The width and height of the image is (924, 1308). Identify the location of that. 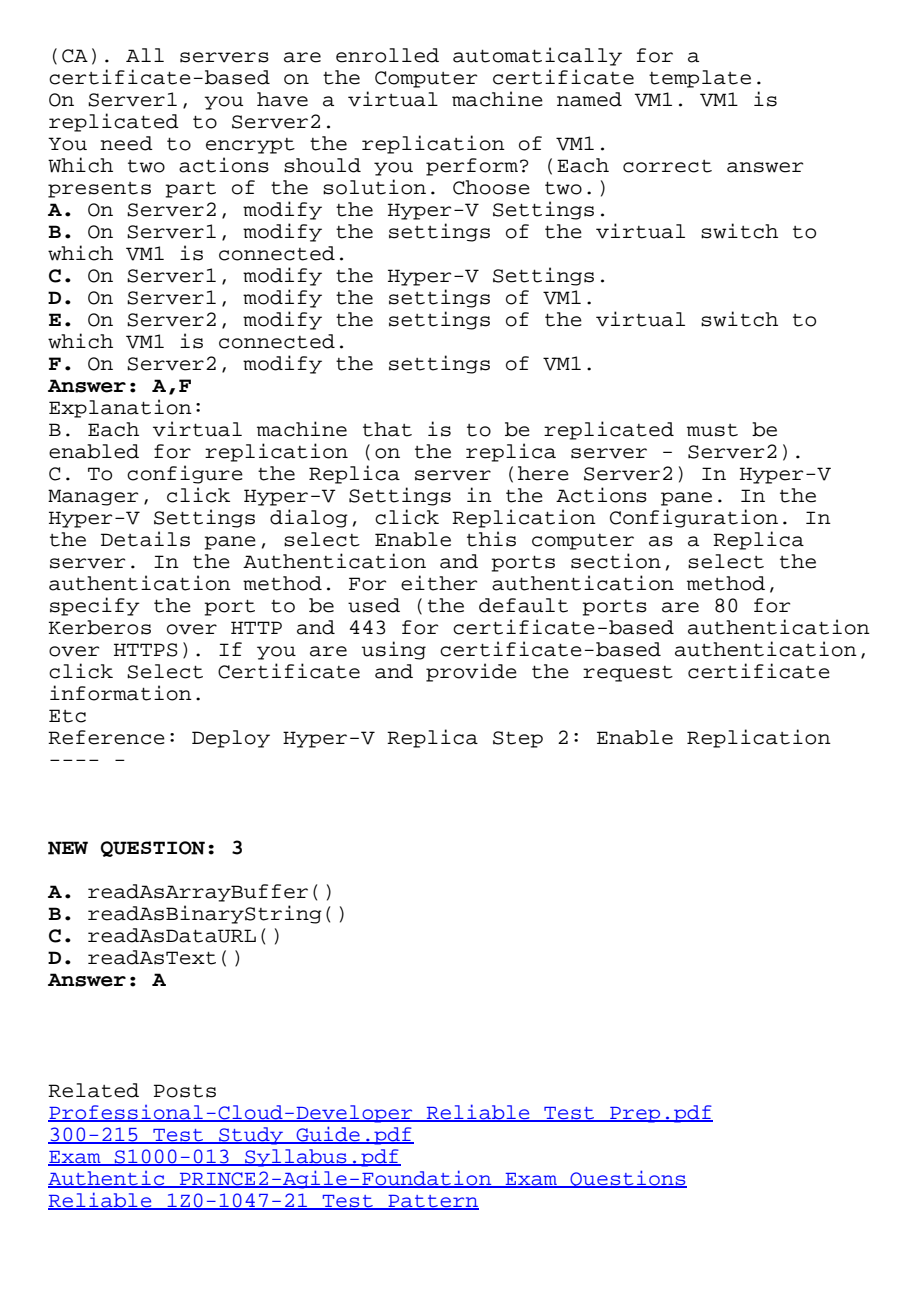
(387, 429).
